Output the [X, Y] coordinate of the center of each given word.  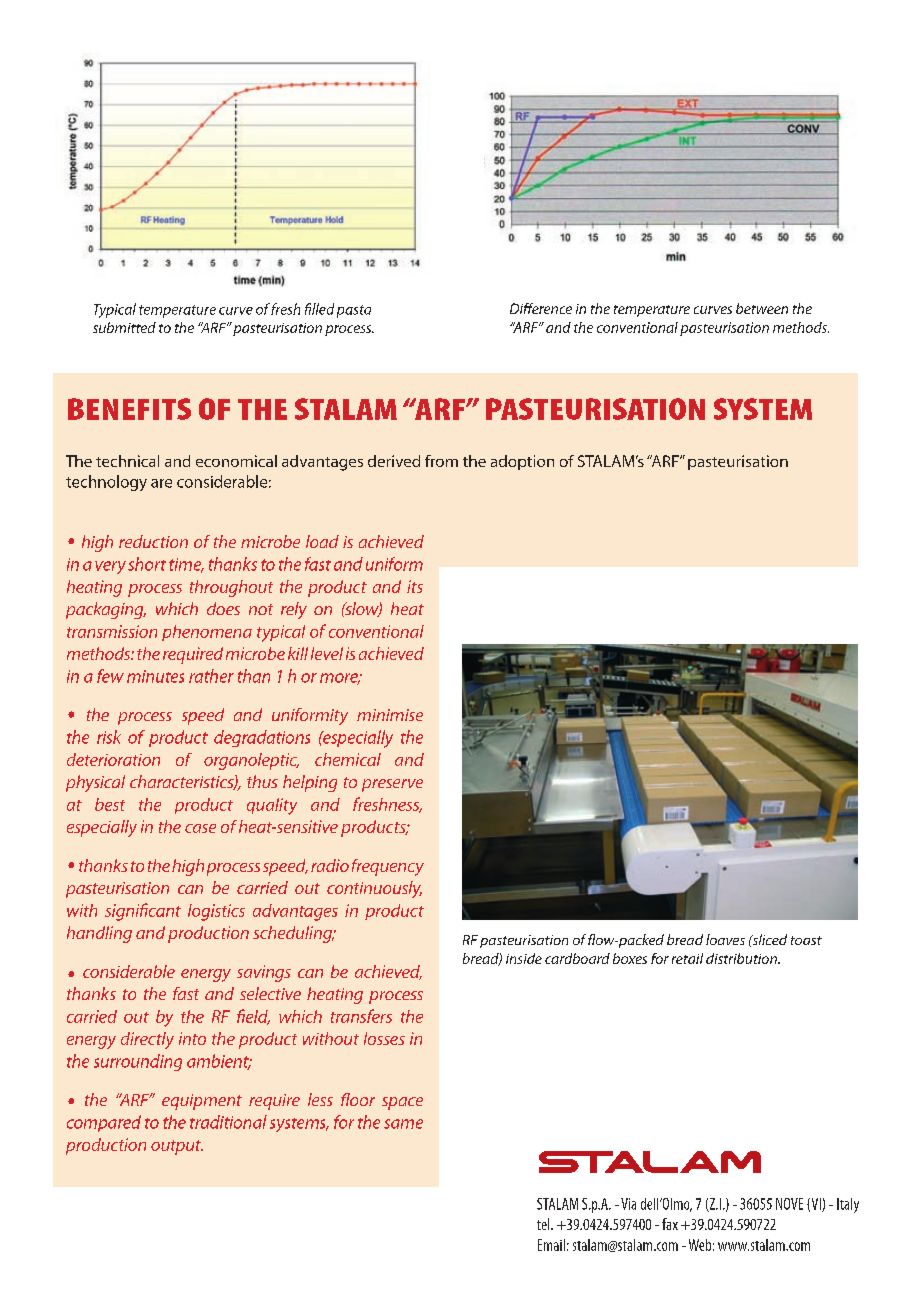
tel [544, 1224]
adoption [522, 462]
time [186, 565]
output [177, 1147]
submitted [124, 327]
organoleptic [251, 761]
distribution [742, 958]
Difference [541, 308]
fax [670, 1224]
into [192, 1038]
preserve [392, 785]
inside [524, 958]
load [322, 541]
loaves [725, 939]
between [762, 308]
